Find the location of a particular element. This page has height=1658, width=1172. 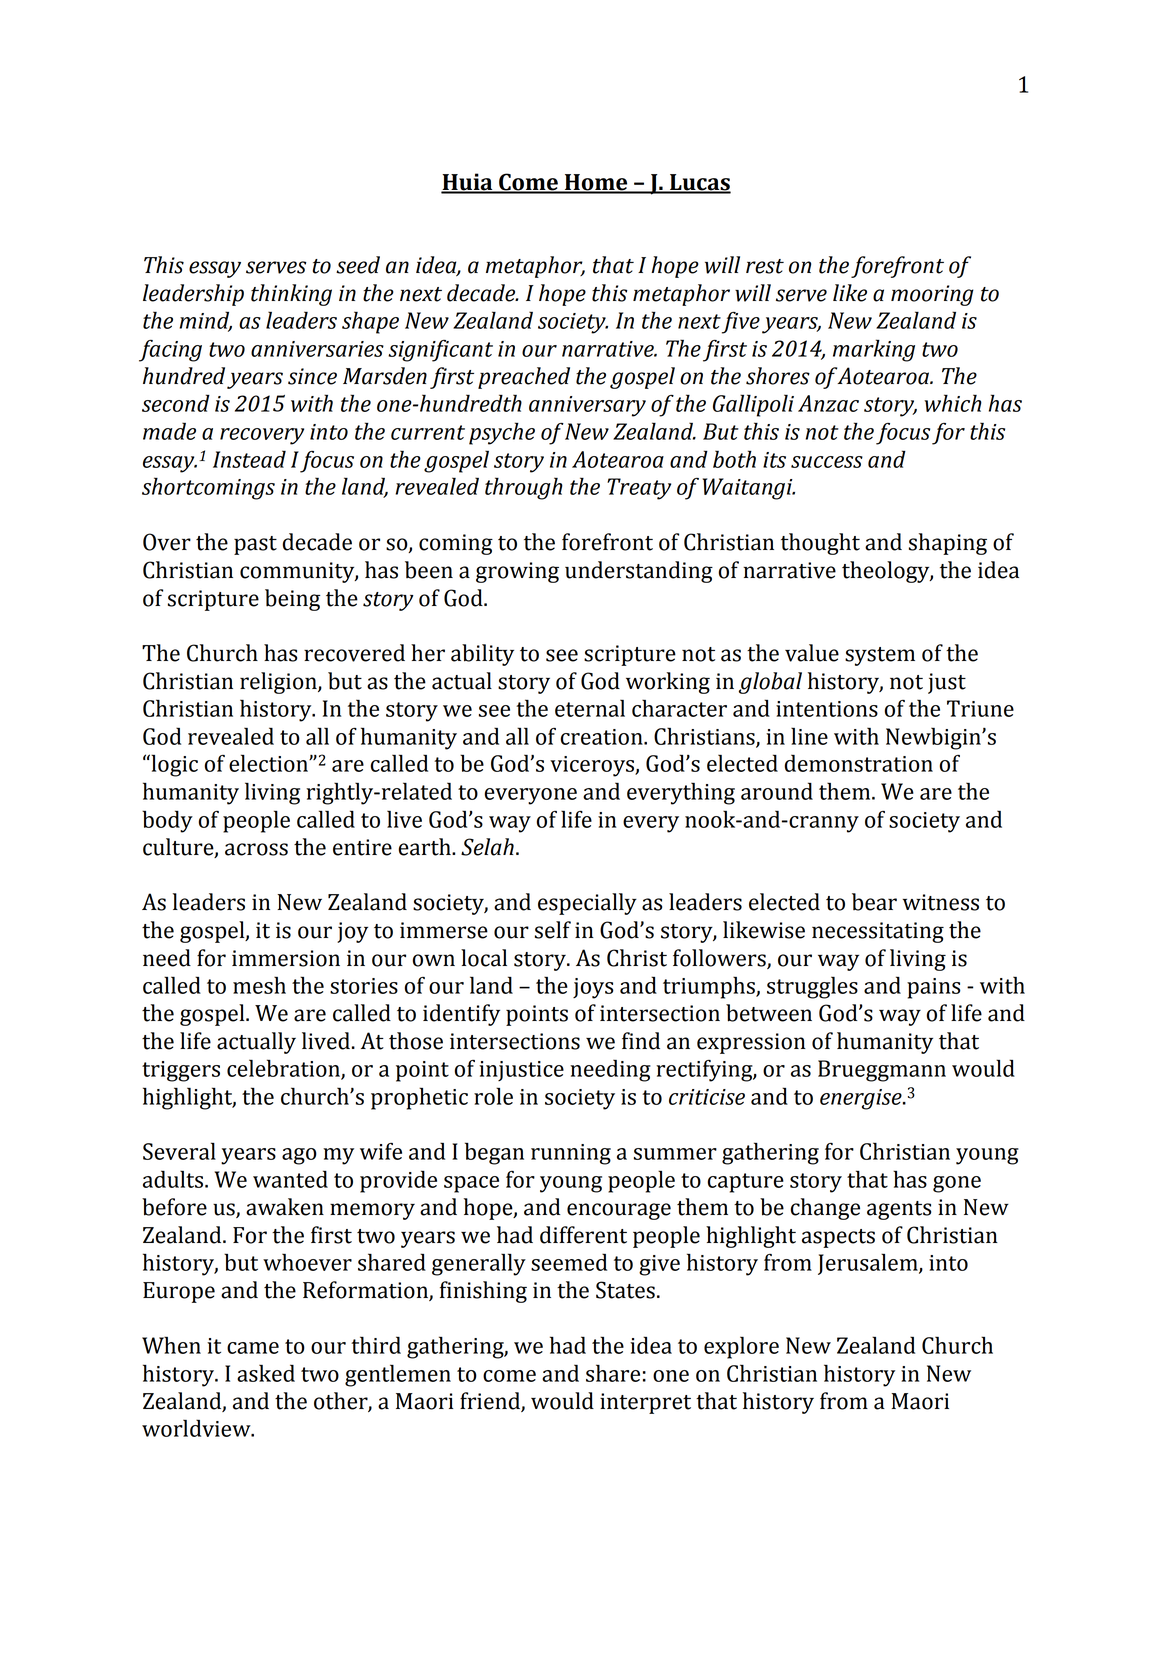

creation is located at coordinates (603, 737).
